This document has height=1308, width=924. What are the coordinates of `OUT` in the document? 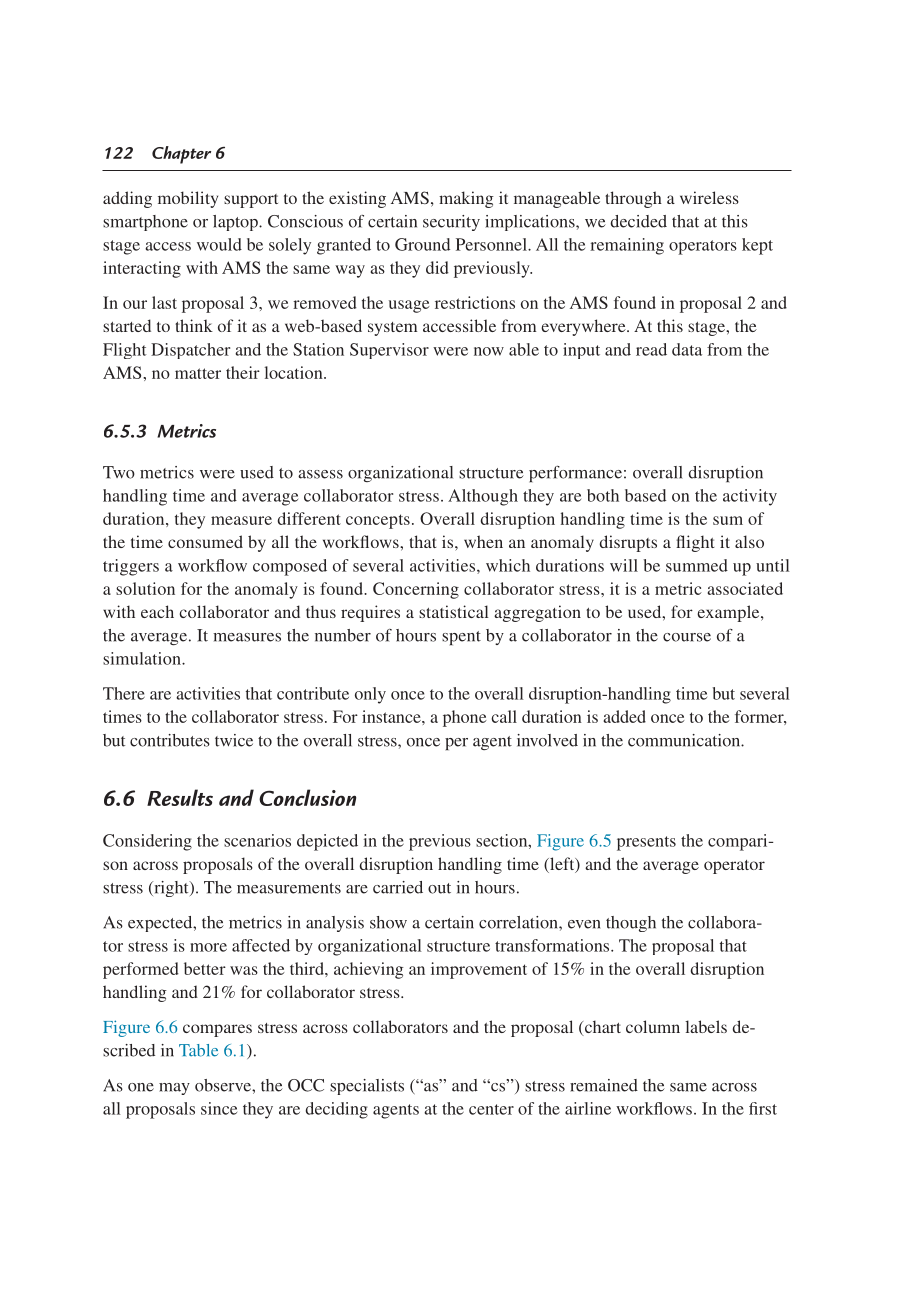 It's located at (439, 888).
